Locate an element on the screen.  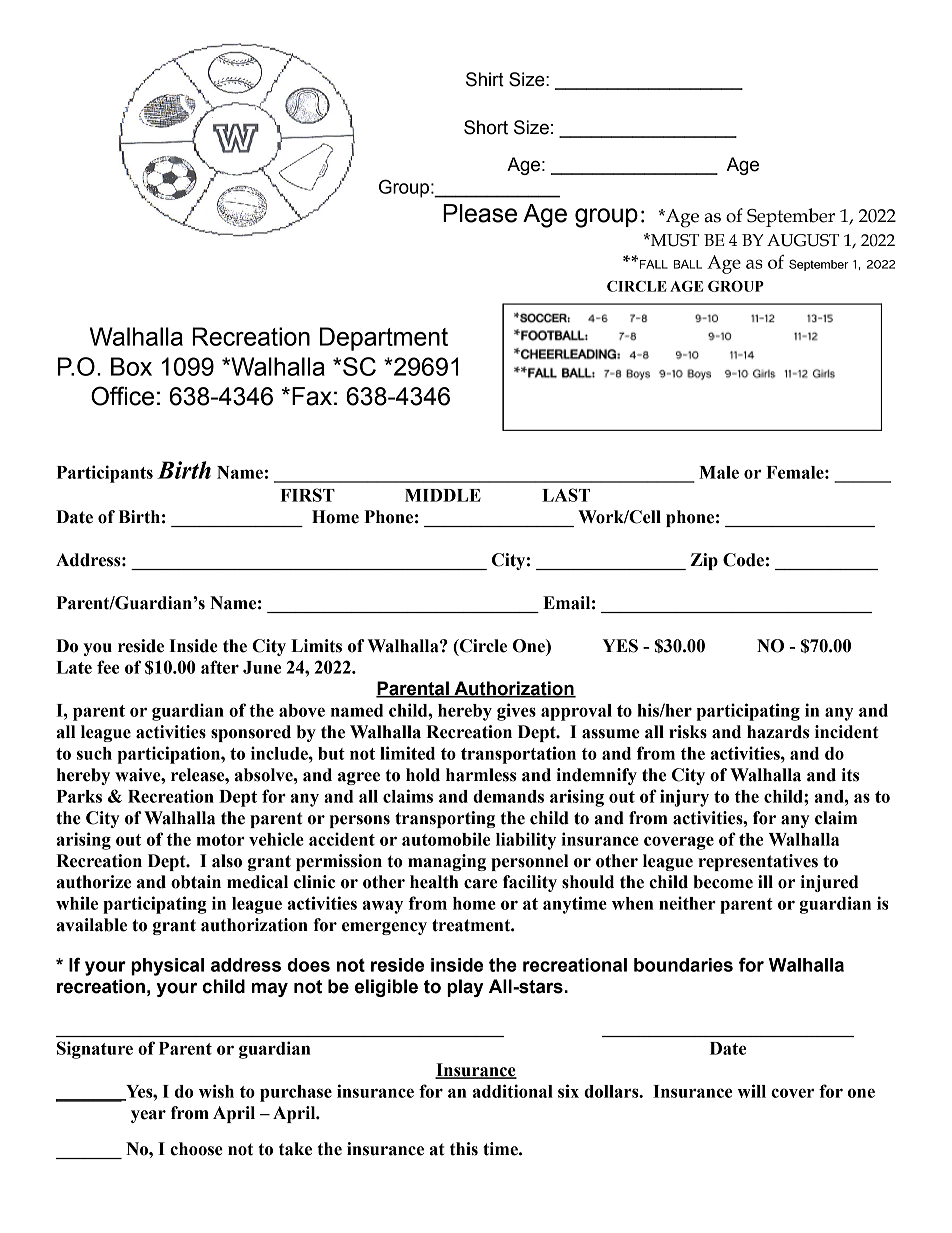
this is located at coordinates (464, 1149).
